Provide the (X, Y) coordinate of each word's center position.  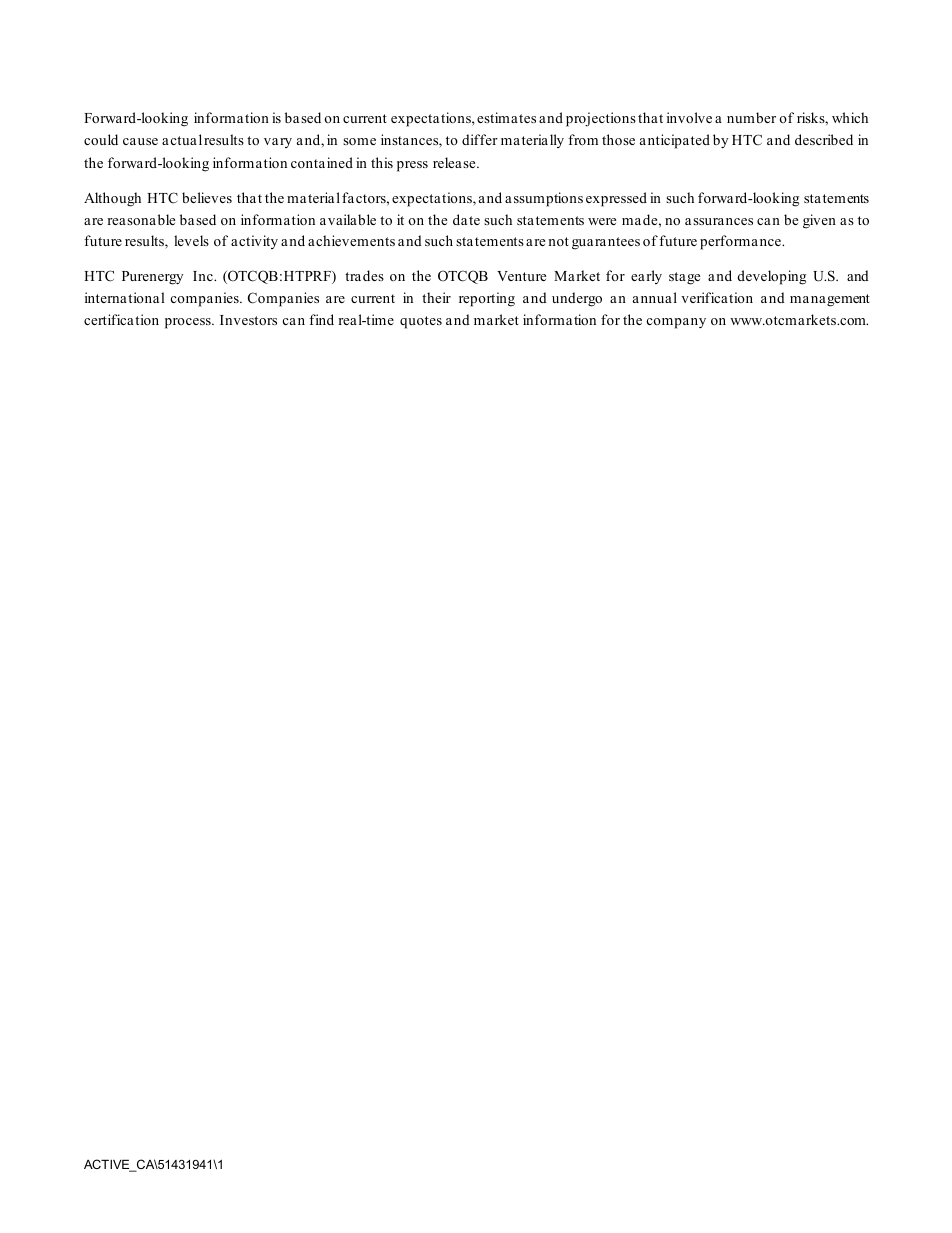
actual (182, 139)
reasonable (141, 219)
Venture (521, 276)
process (189, 323)
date (466, 219)
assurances (719, 221)
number (751, 117)
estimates (506, 117)
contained (322, 162)
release (455, 162)
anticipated (675, 141)
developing (772, 277)
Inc (204, 276)
